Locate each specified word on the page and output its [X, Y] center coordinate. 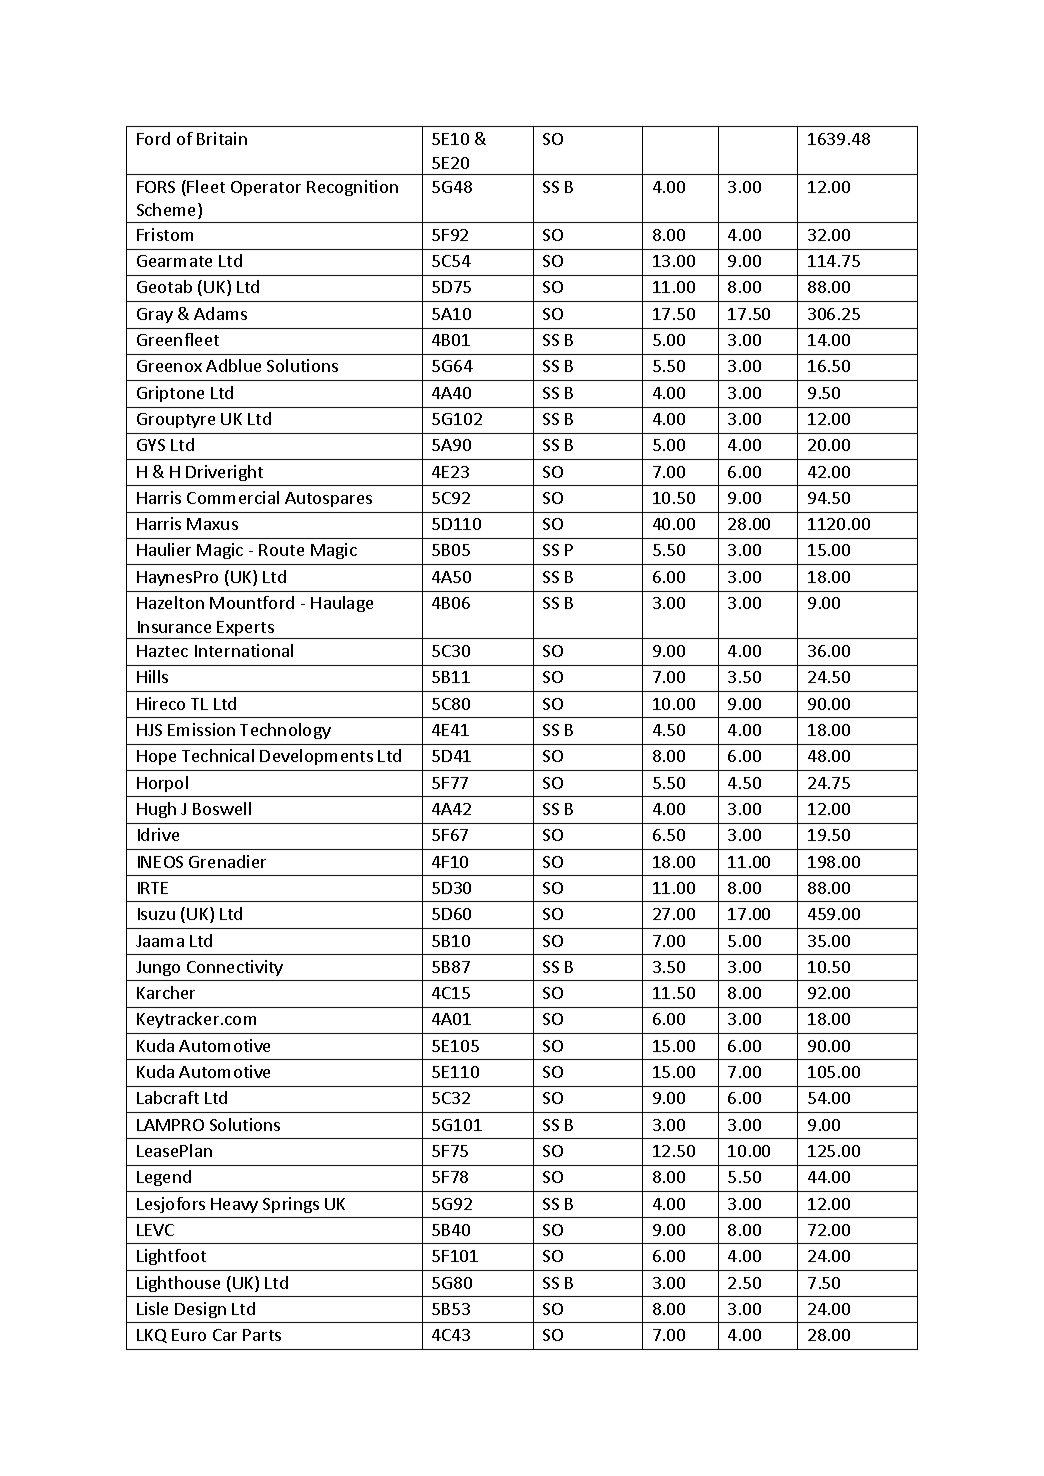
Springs [291, 1205]
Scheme [168, 211]
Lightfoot [171, 1257]
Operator [266, 188]
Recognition [352, 188]
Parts [262, 1335]
